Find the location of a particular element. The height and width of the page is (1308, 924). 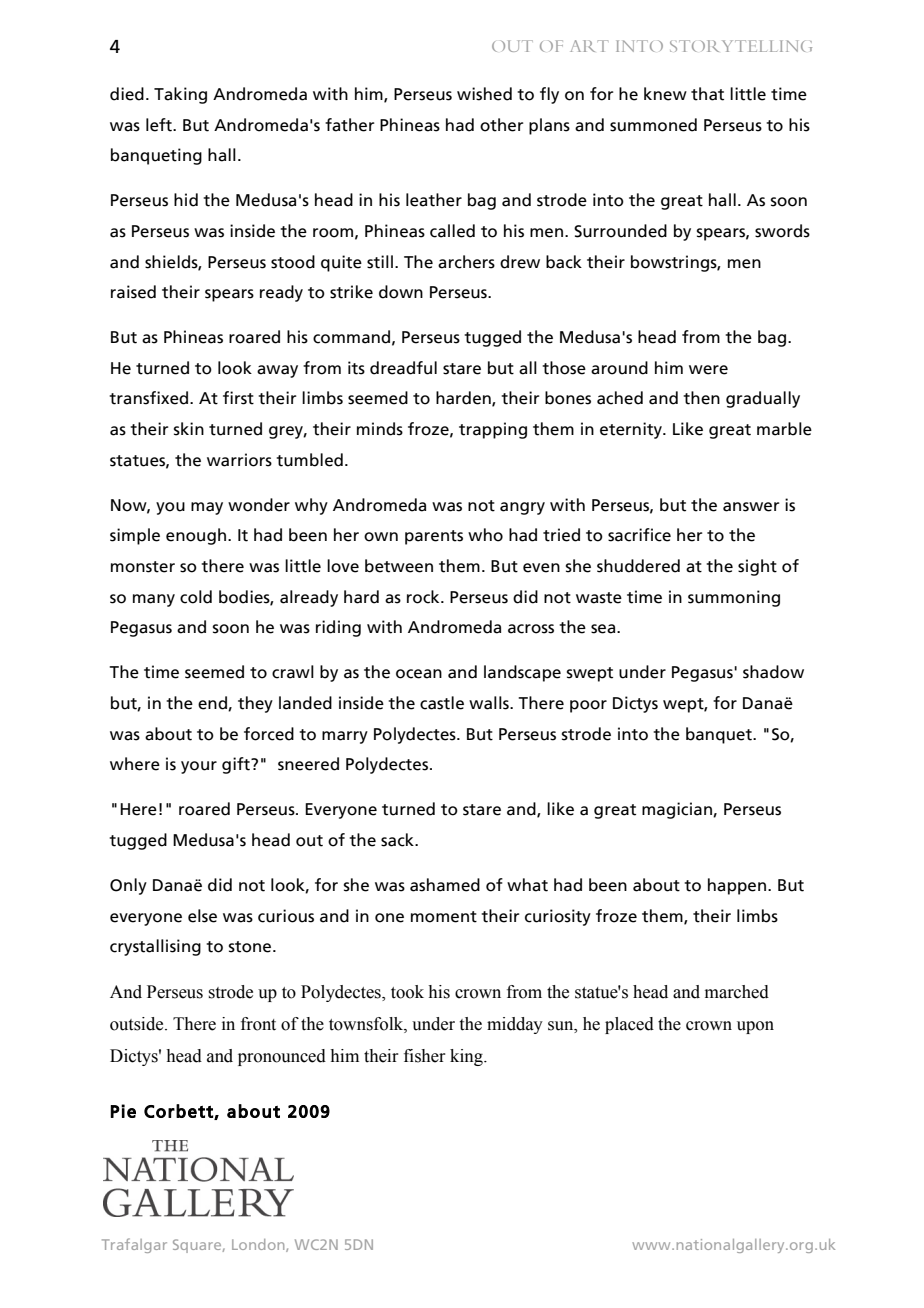

London is located at coordinates (259, 1245).
